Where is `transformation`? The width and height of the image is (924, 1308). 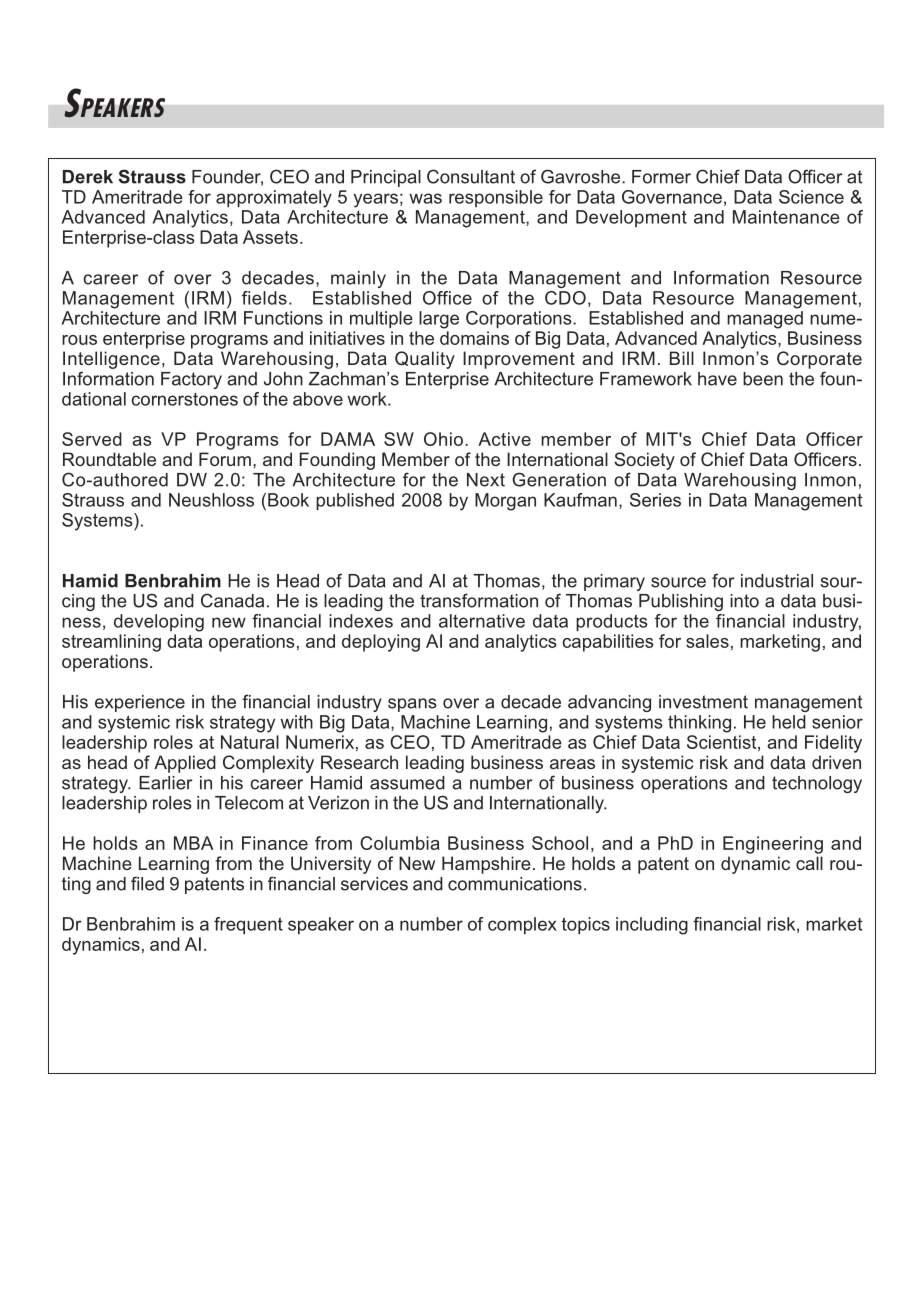 transformation is located at coordinates (479, 600).
